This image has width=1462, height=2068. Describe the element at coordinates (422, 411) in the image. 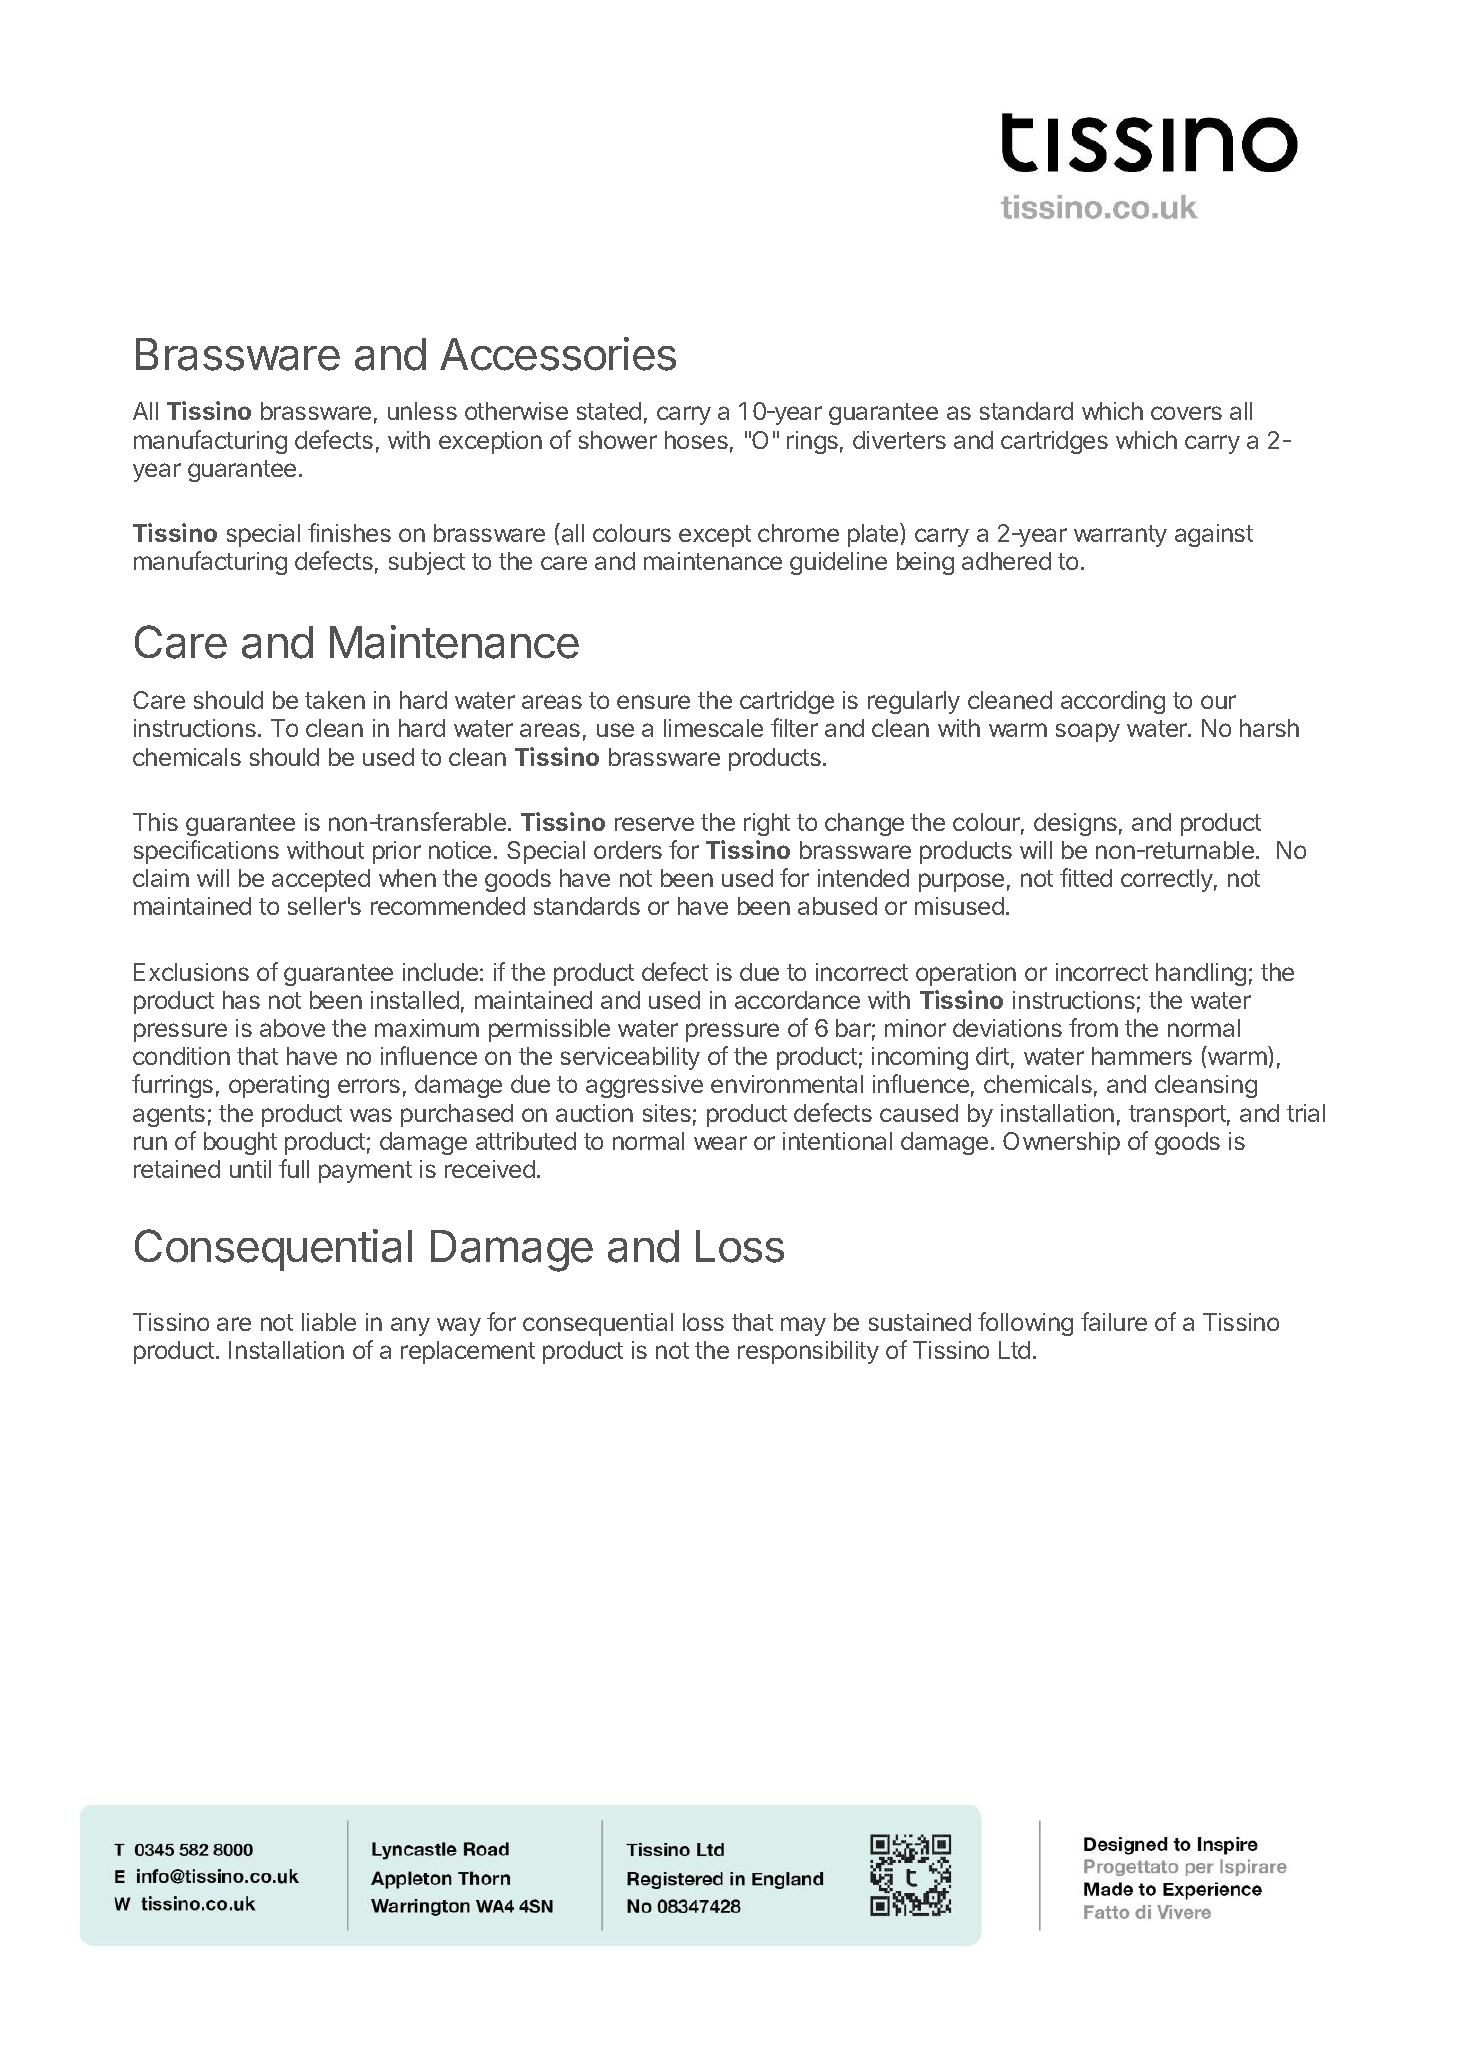

I see `unless` at that location.
